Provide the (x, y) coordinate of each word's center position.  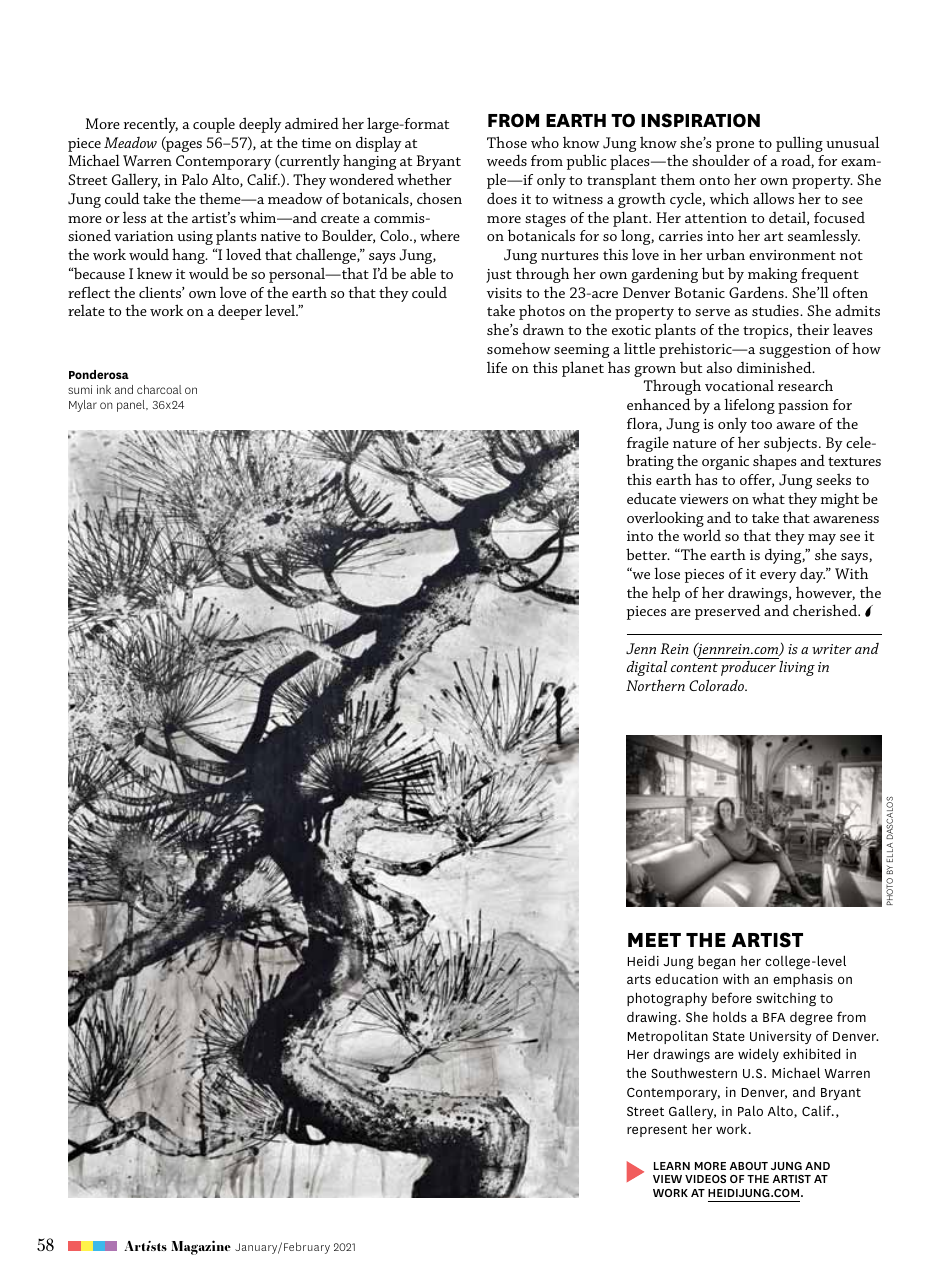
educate (651, 498)
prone (735, 146)
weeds (507, 160)
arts (639, 979)
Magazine (201, 1247)
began (716, 963)
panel (132, 406)
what (768, 498)
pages (183, 146)
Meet (654, 940)
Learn (672, 1166)
